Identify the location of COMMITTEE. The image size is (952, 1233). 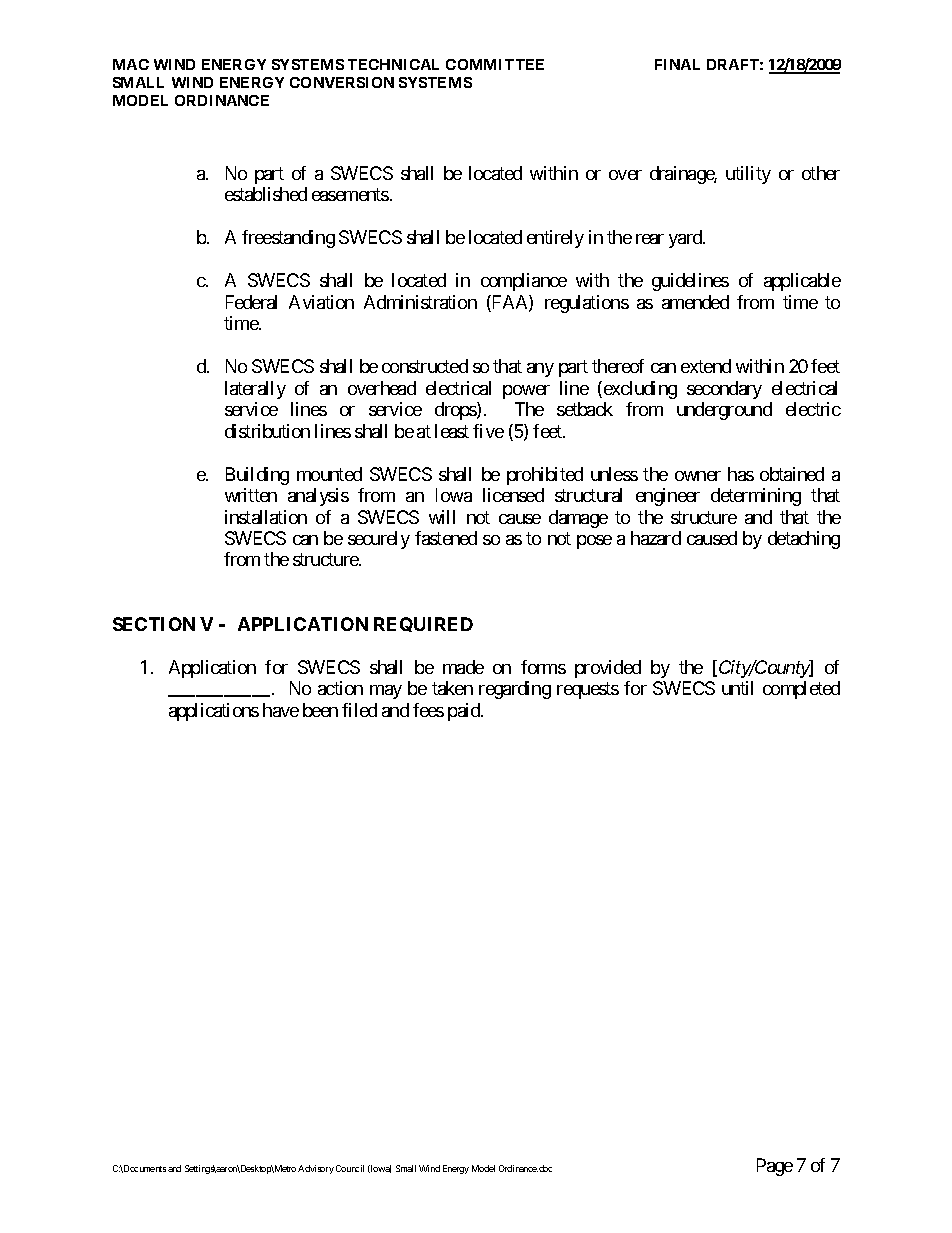
(495, 64).
